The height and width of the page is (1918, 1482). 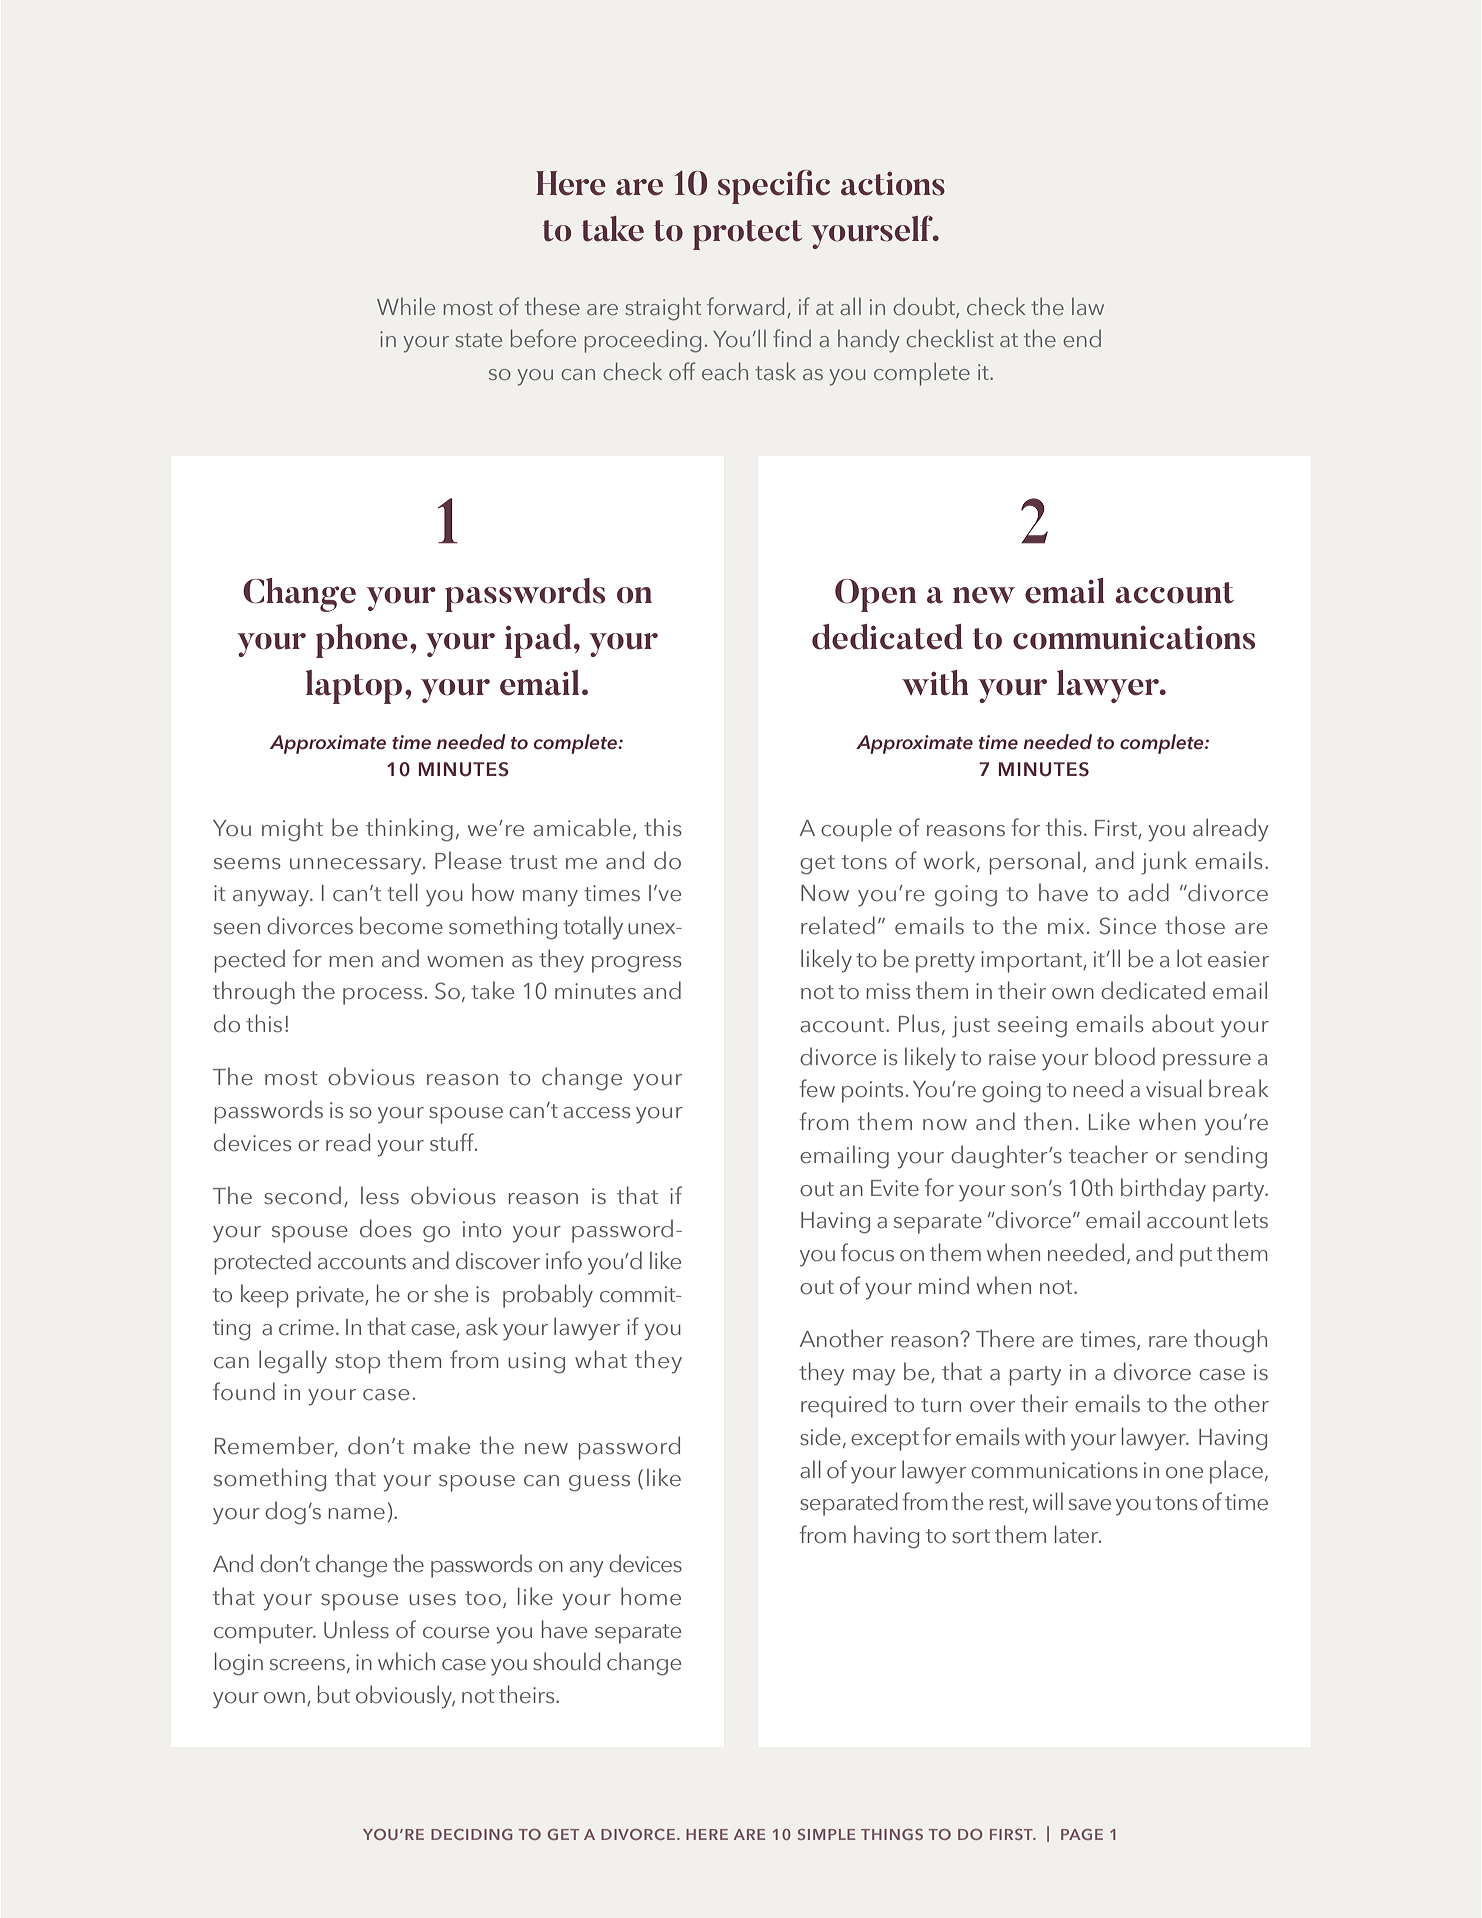 What do you see at coordinates (637, 964) in the page?
I see `progress` at bounding box center [637, 964].
